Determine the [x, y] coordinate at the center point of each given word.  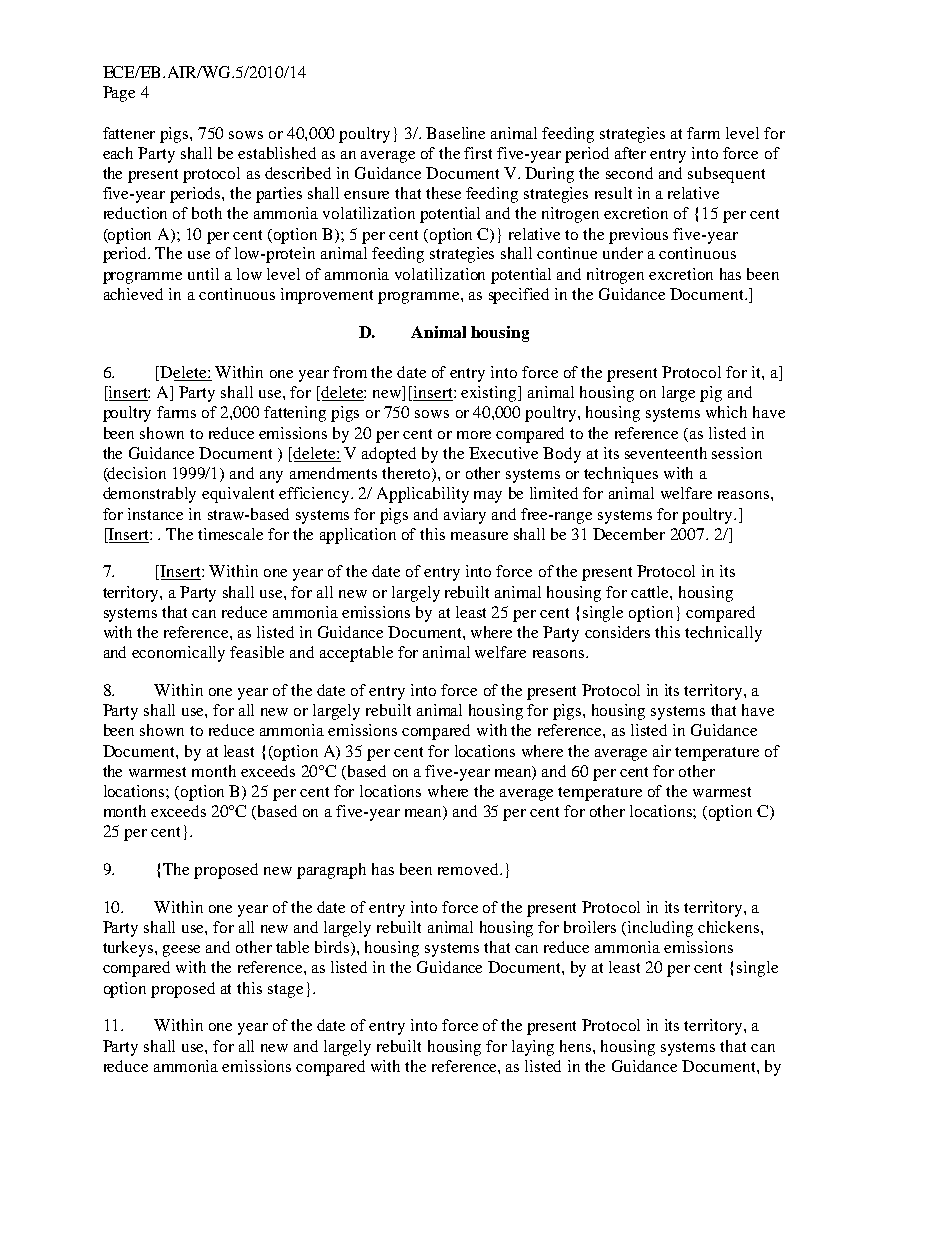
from [350, 372]
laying [533, 1048]
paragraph [331, 871]
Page [119, 94]
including [660, 929]
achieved [133, 294]
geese [181, 951]
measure [479, 536]
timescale [230, 534]
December [629, 534]
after [630, 153]
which [726, 412]
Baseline [455, 133]
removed [469, 869]
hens [577, 1046]
